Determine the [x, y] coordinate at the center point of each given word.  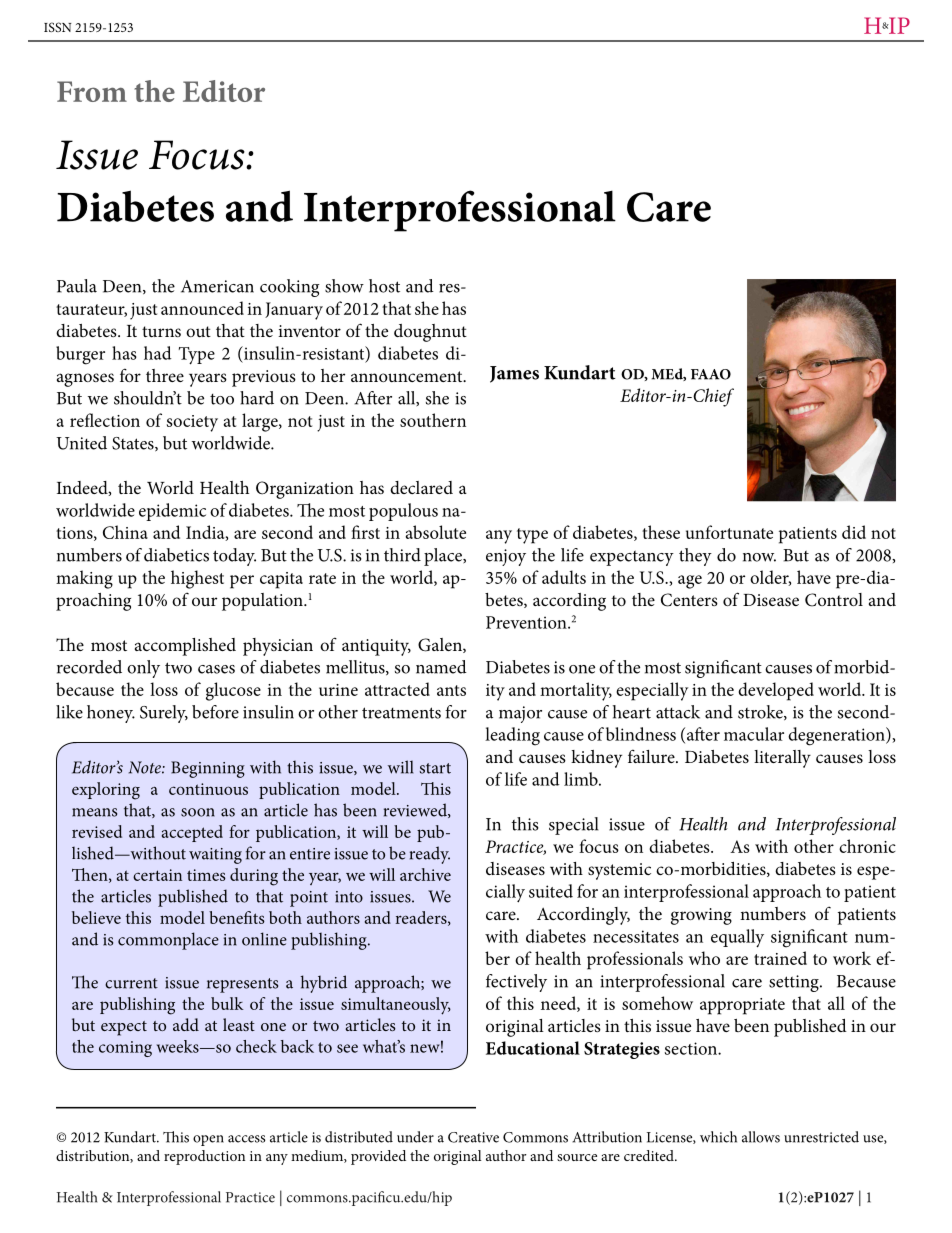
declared [421, 487]
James [514, 374]
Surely [164, 714]
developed [776, 691]
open [208, 1140]
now [759, 557]
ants [451, 690]
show [344, 286]
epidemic [172, 512]
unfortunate [729, 532]
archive [425, 874]
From [92, 91]
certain [157, 875]
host [384, 286]
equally [737, 938]
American [217, 286]
